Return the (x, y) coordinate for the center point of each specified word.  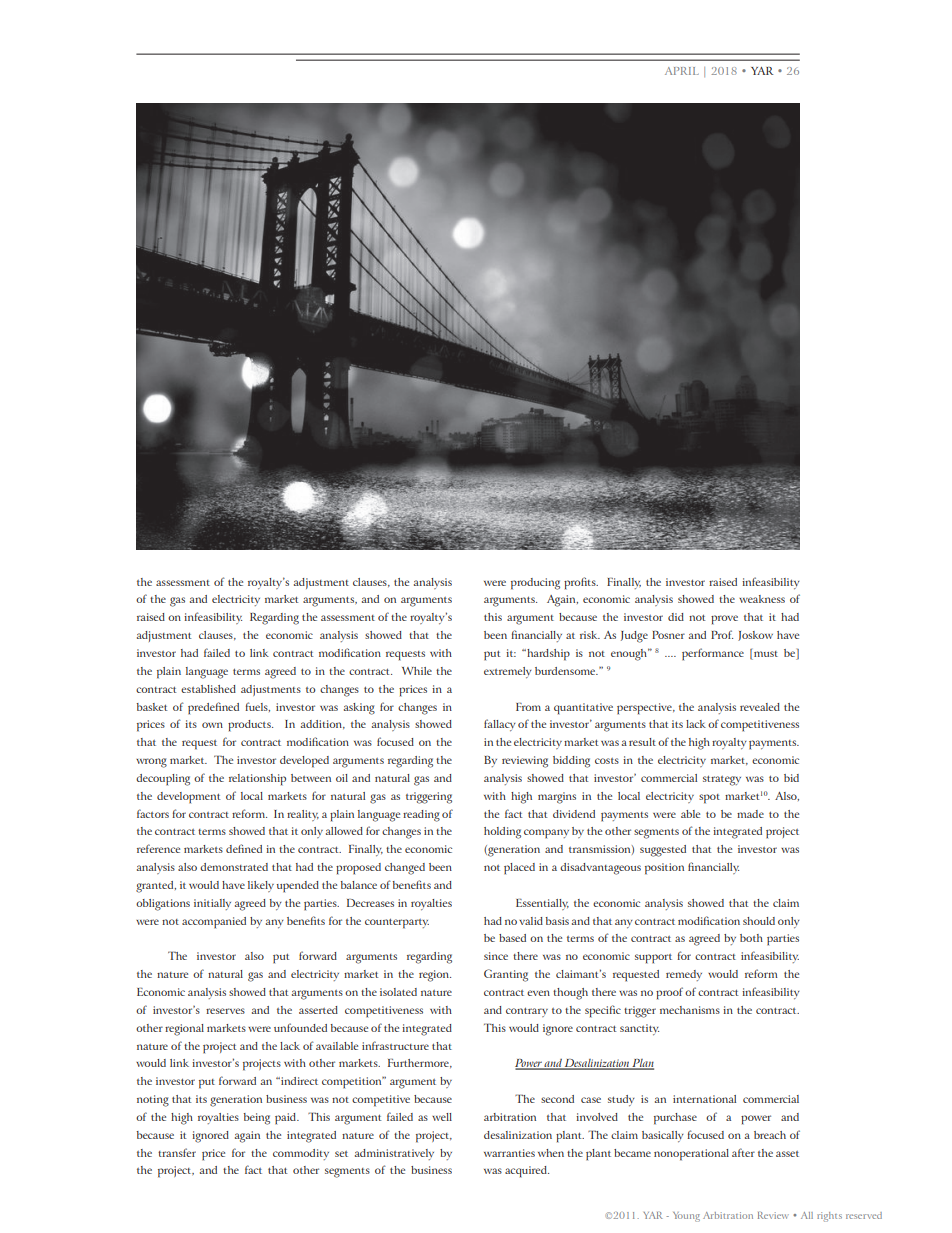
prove (724, 620)
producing (535, 584)
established (208, 689)
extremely (508, 672)
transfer (177, 1152)
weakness (762, 599)
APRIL (682, 71)
